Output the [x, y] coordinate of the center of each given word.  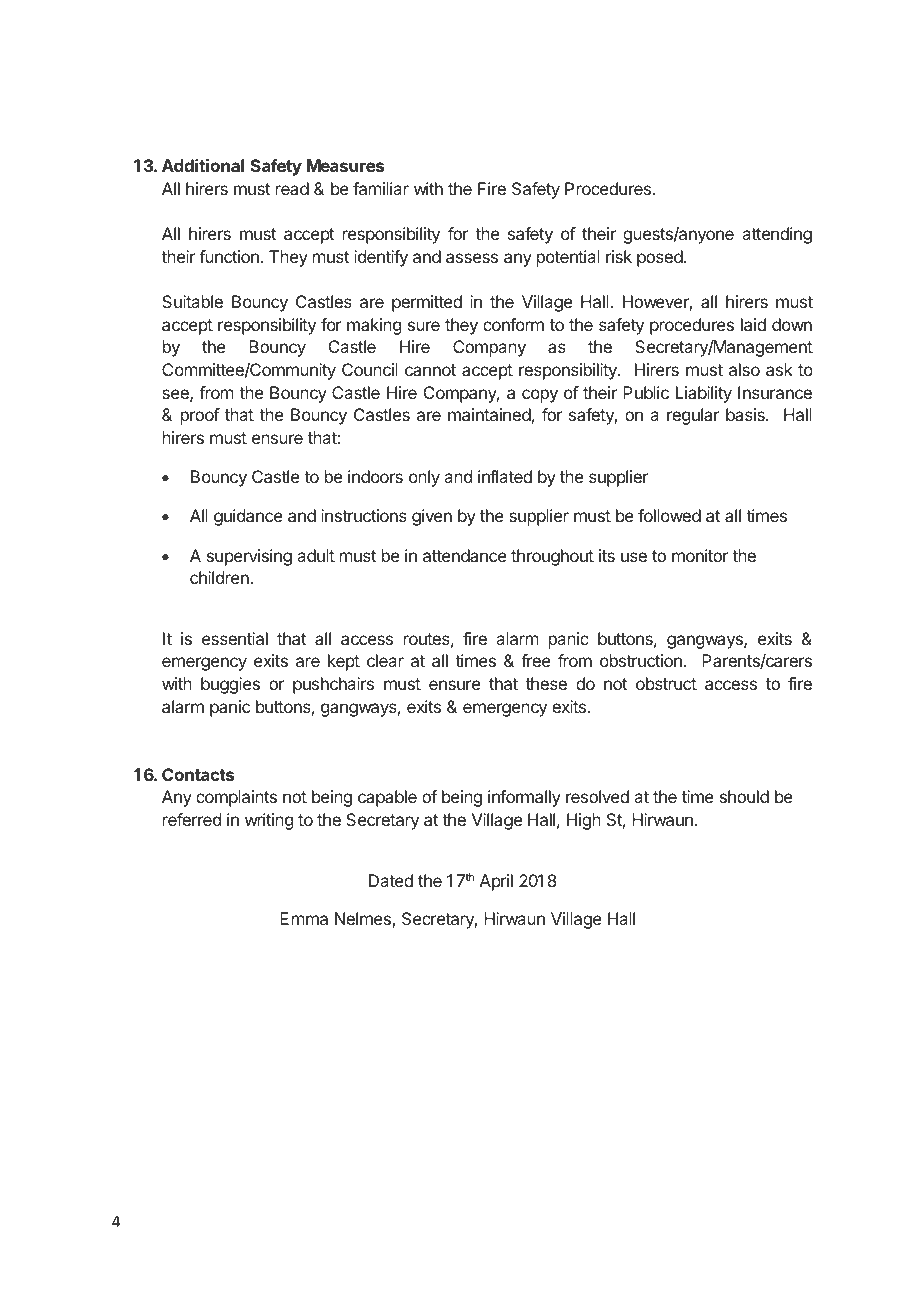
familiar [381, 188]
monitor [700, 555]
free [536, 660]
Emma [304, 918]
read [292, 188]
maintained [489, 414]
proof [200, 416]
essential [235, 638]
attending [777, 235]
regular [693, 416]
